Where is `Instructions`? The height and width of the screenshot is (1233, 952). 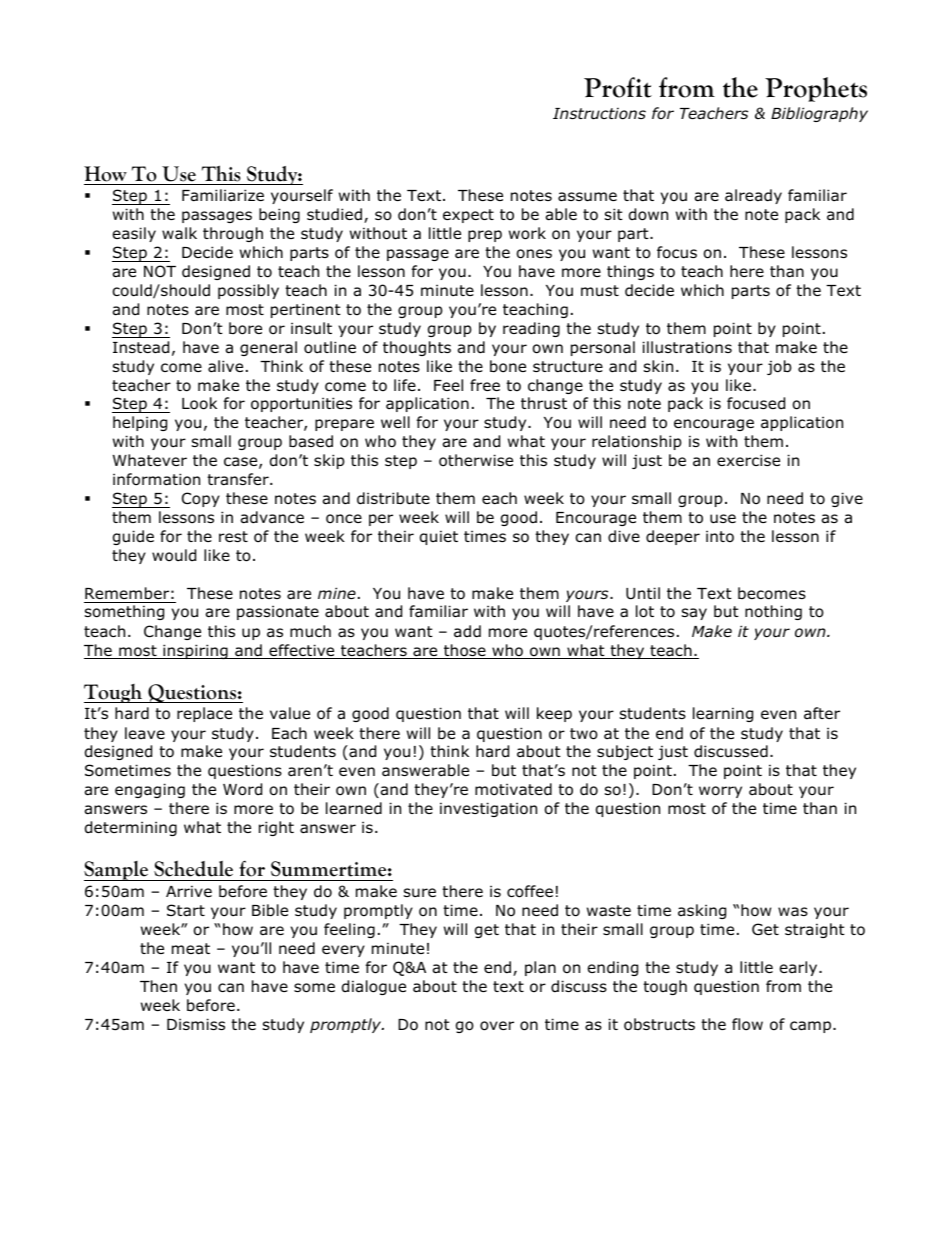
Instructions is located at coordinates (599, 114).
